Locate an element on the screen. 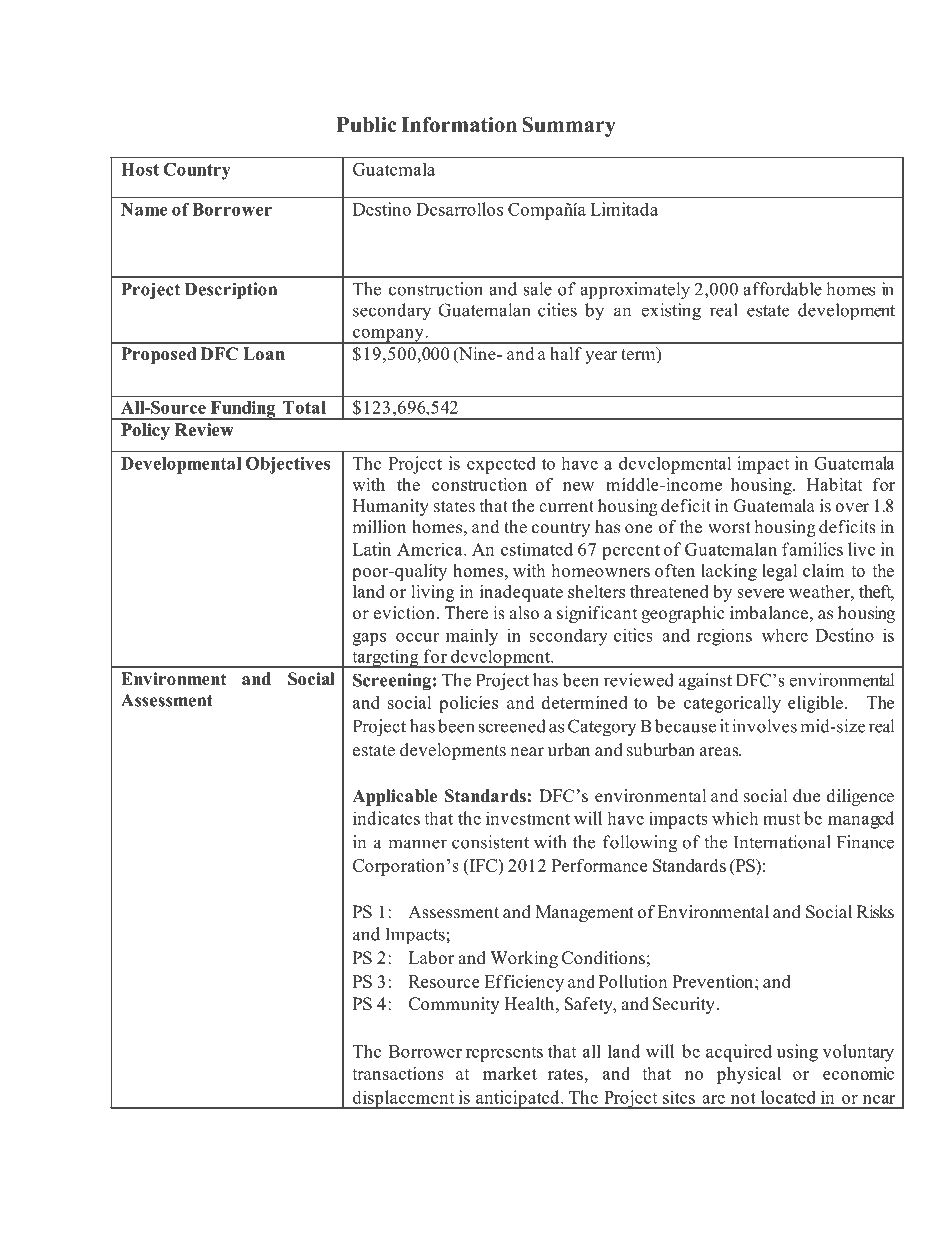 The height and width of the screenshot is (1233, 952). Objectives is located at coordinates (288, 465).
